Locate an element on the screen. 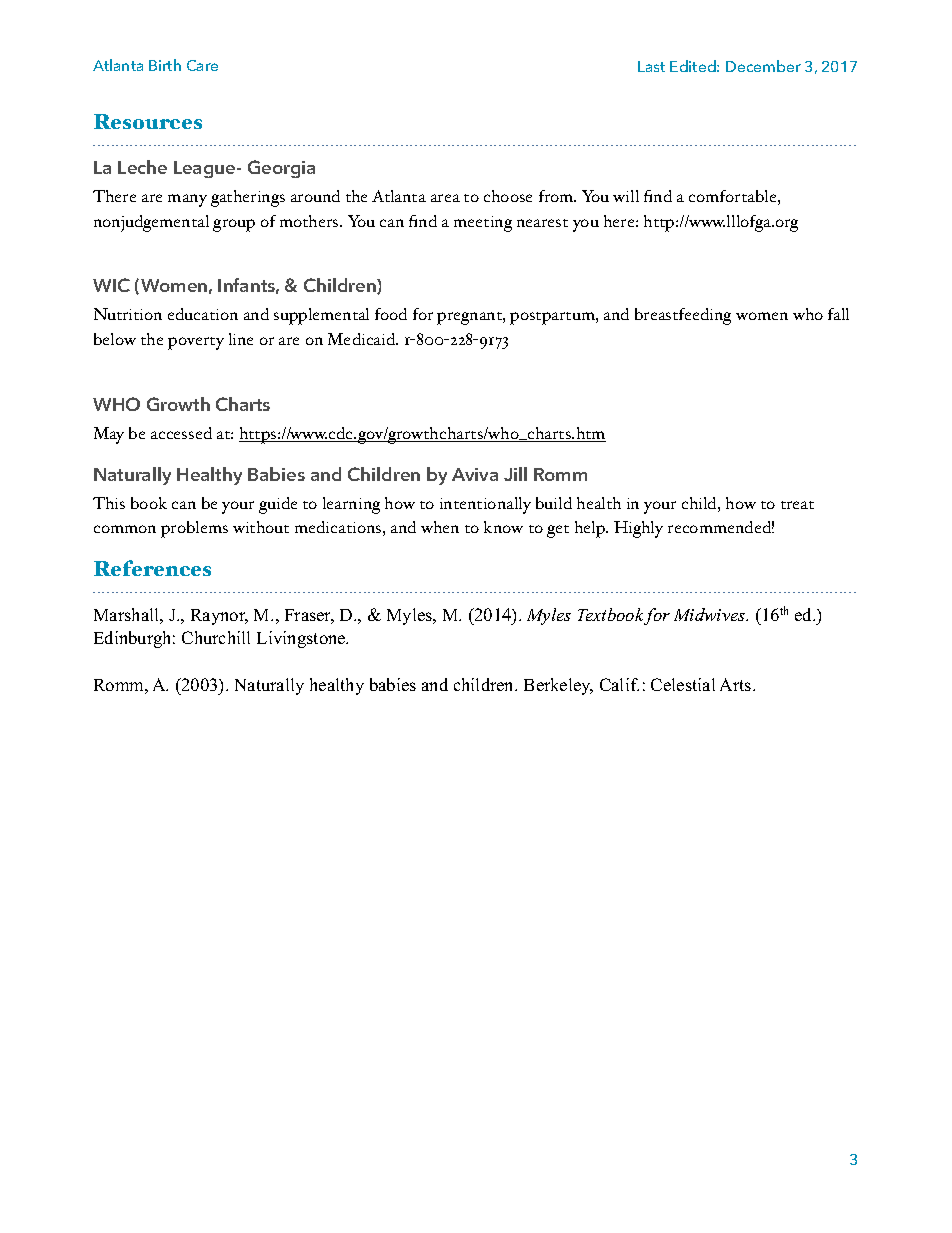 This screenshot has height=1233, width=952. problems is located at coordinates (194, 529).
